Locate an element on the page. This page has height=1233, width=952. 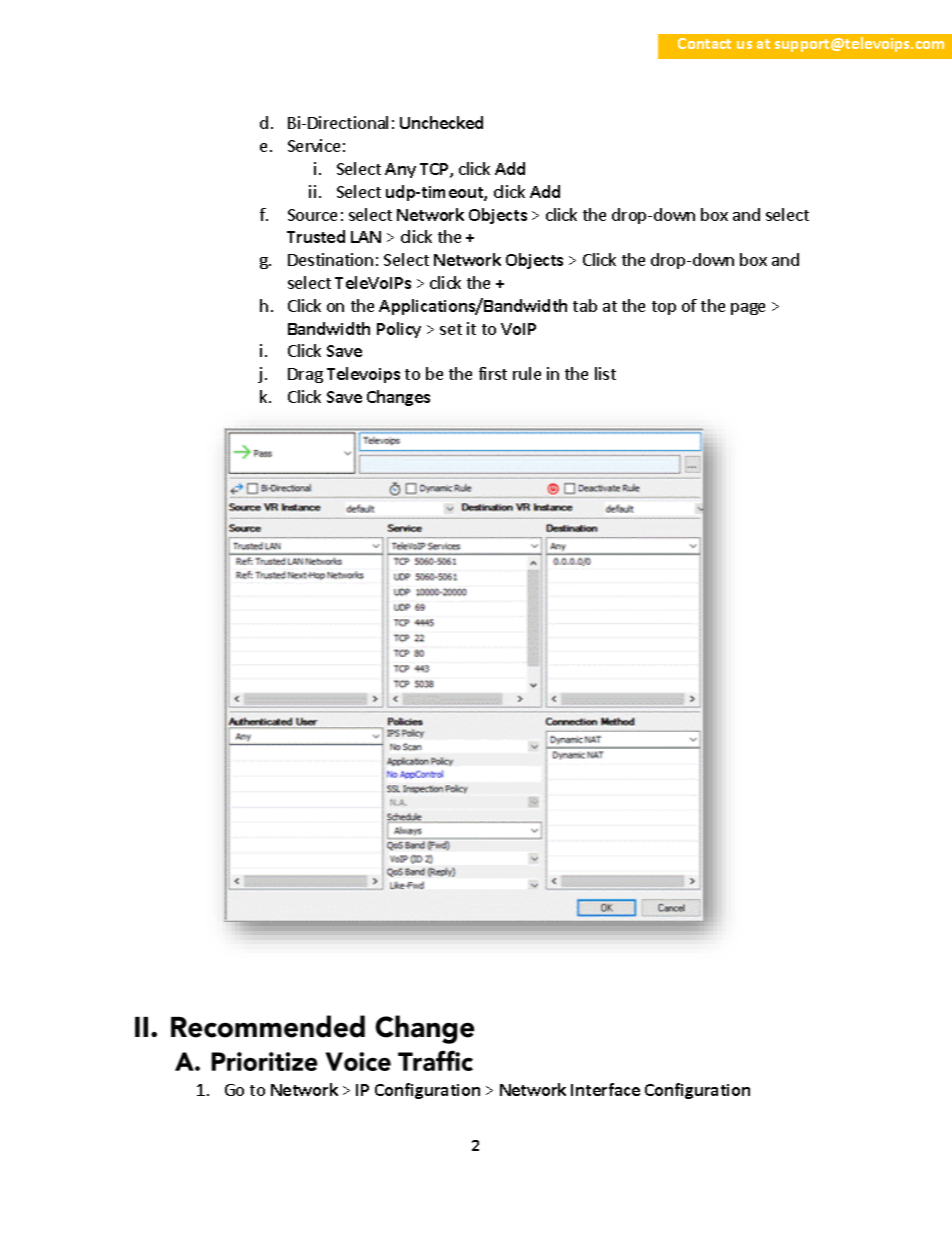
Contact is located at coordinates (704, 43).
